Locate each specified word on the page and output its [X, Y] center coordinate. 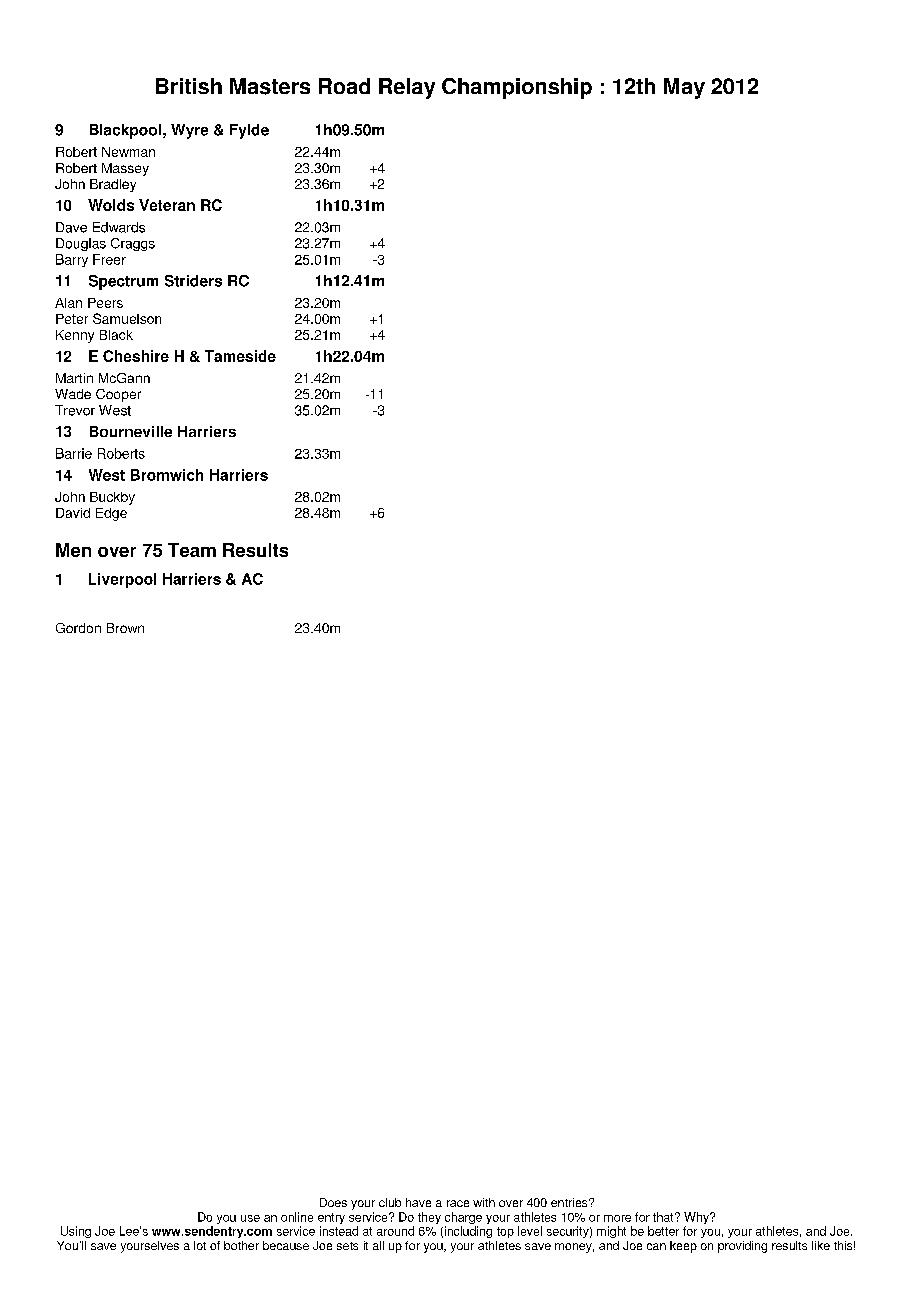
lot [200, 1245]
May [684, 88]
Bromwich [167, 475]
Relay [407, 88]
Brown [125, 628]
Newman [128, 152]
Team [192, 550]
